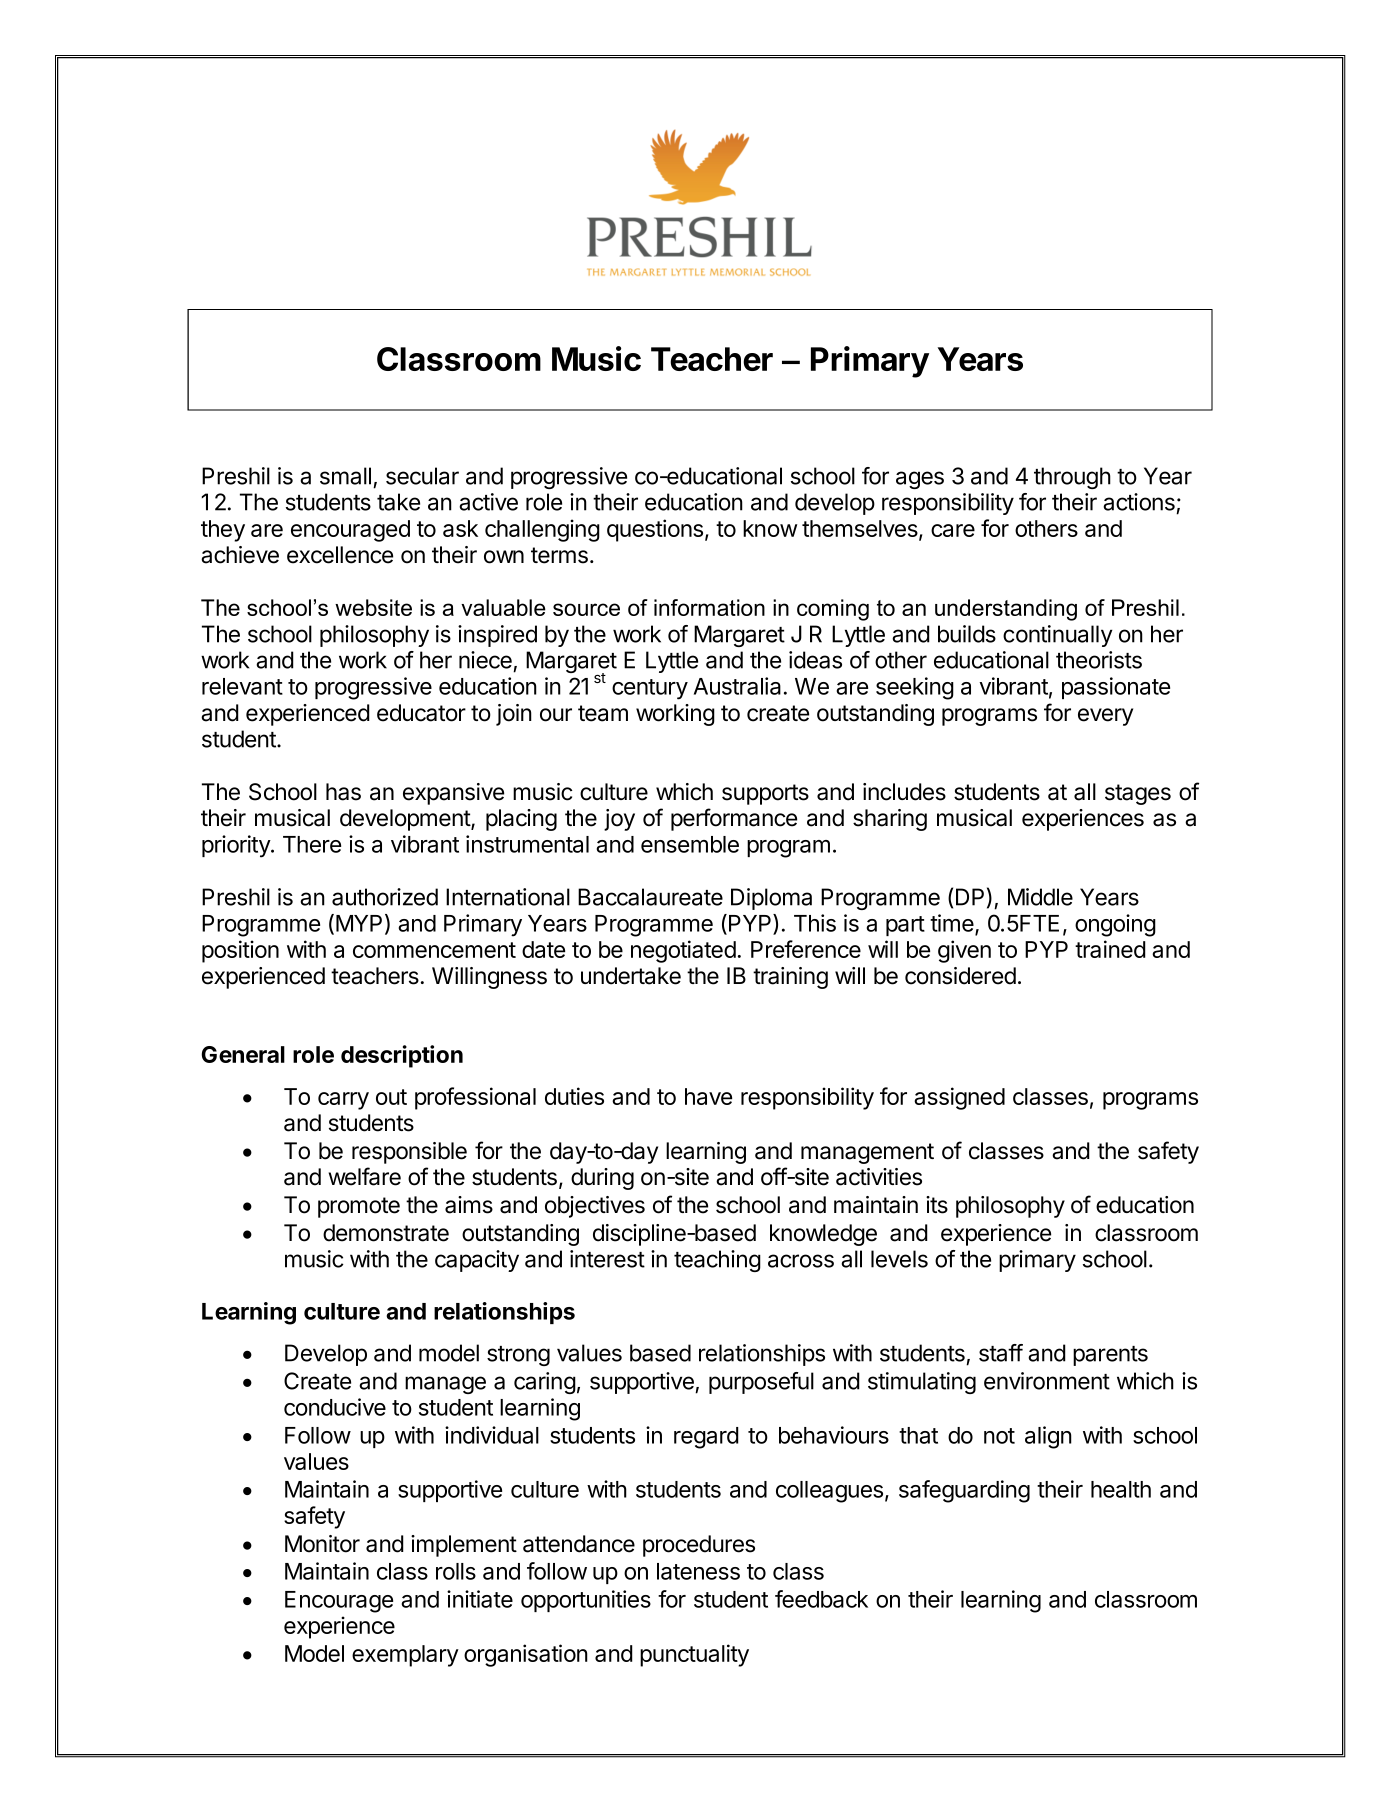 The image size is (1400, 1812). What do you see at coordinates (706, 1438) in the screenshot?
I see `regard` at bounding box center [706, 1438].
